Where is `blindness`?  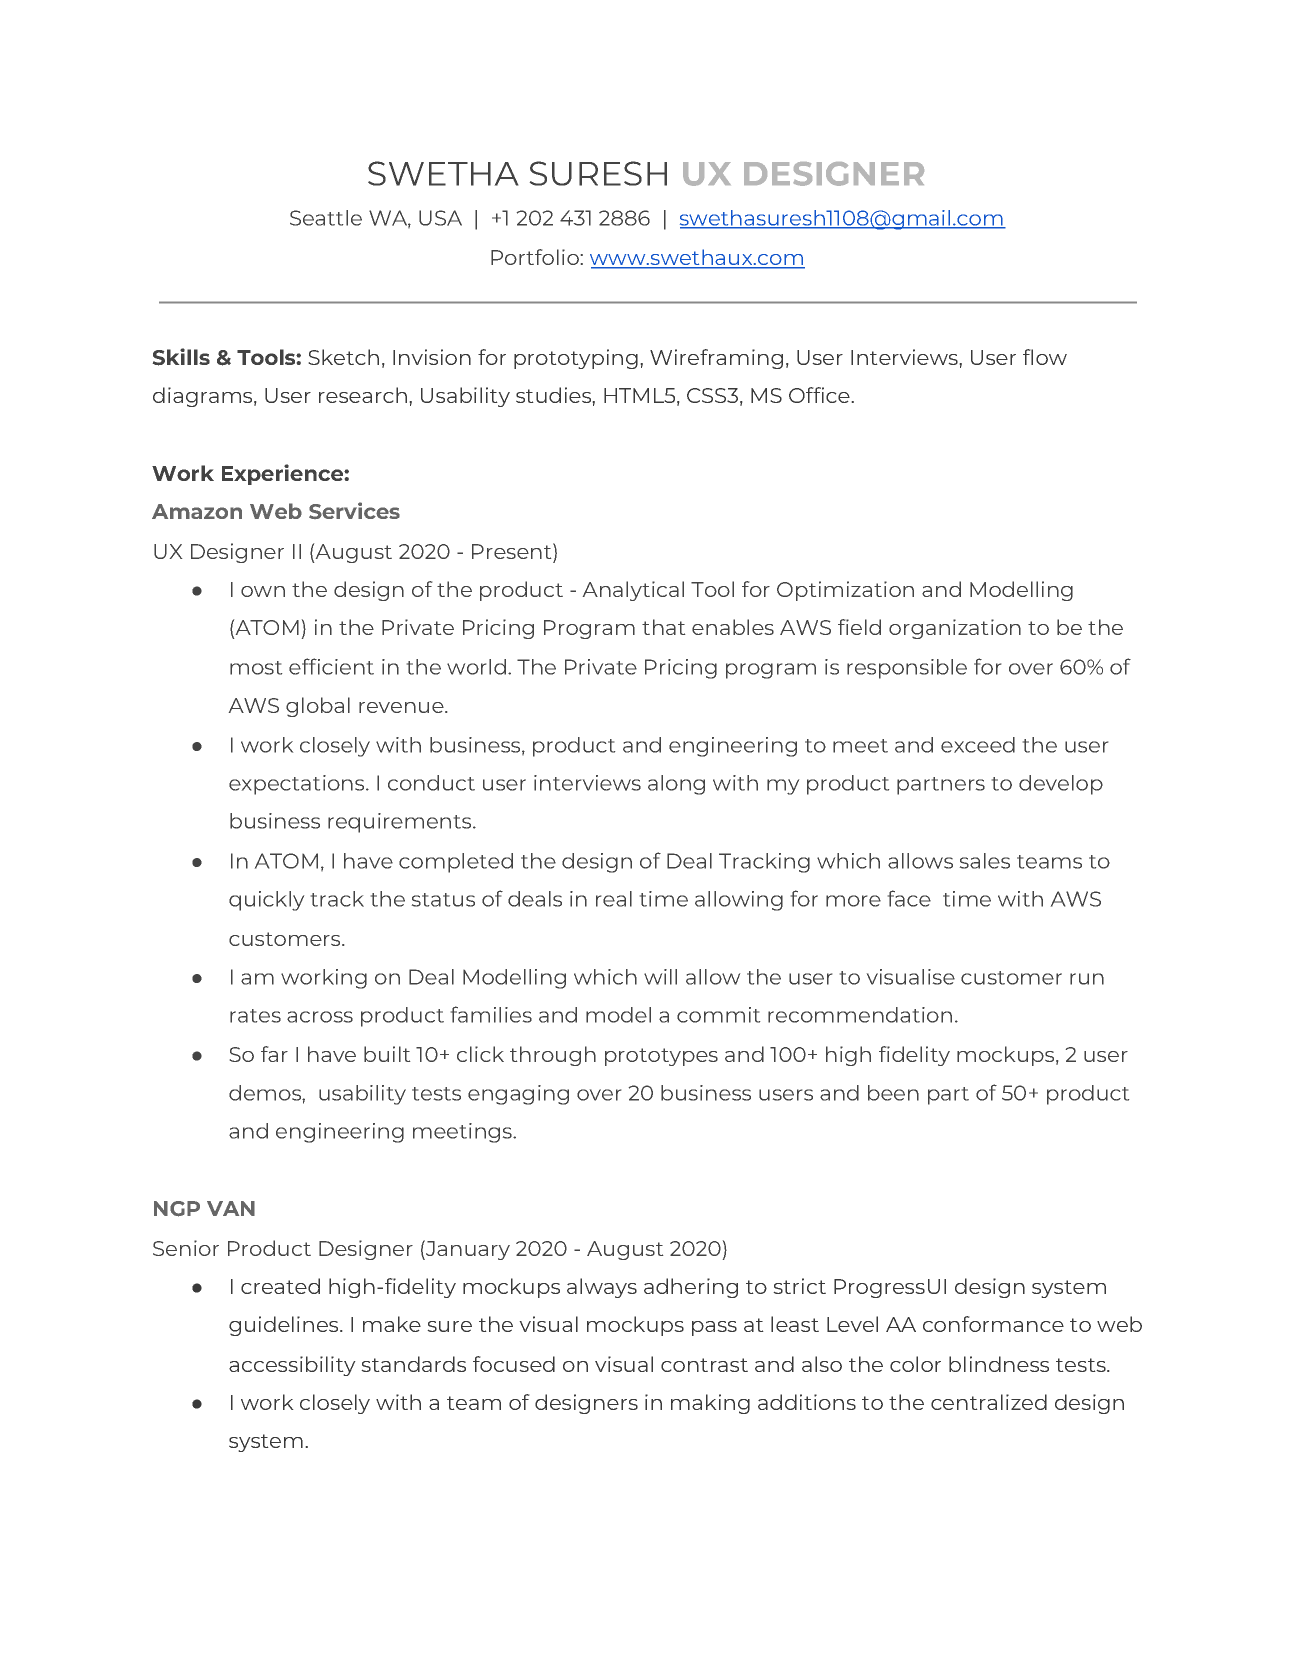 blindness is located at coordinates (999, 1364).
